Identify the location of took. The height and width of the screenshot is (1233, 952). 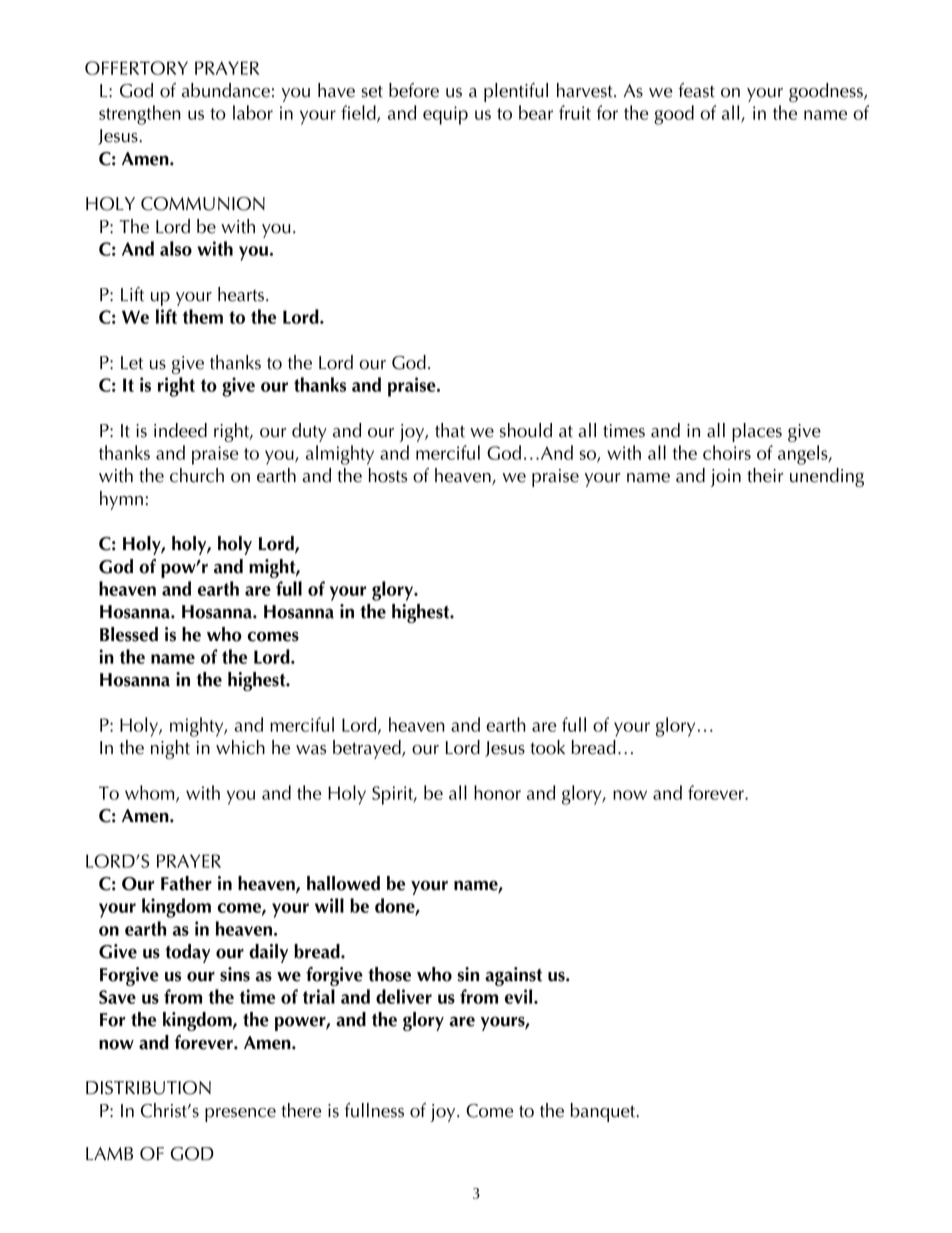
(547, 747).
